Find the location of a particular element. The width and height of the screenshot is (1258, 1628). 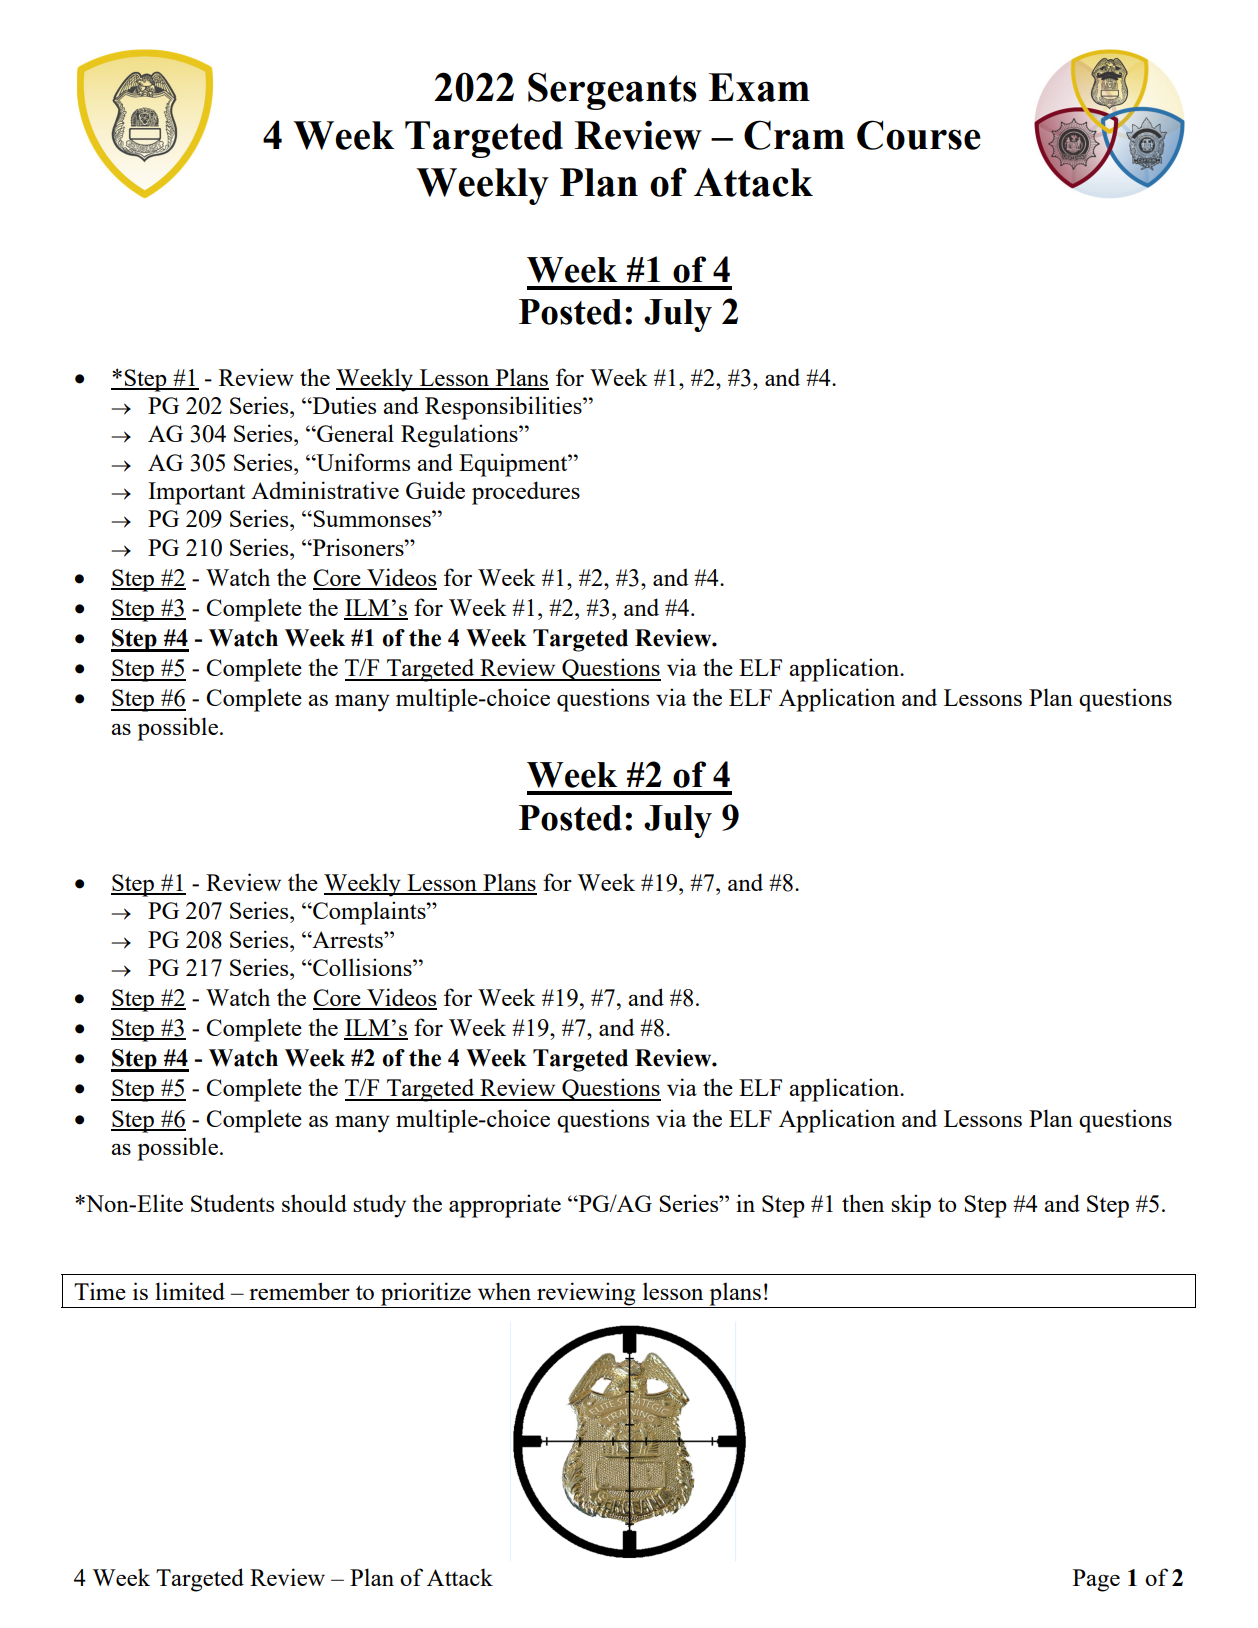

appropriate is located at coordinates (505, 1206).
